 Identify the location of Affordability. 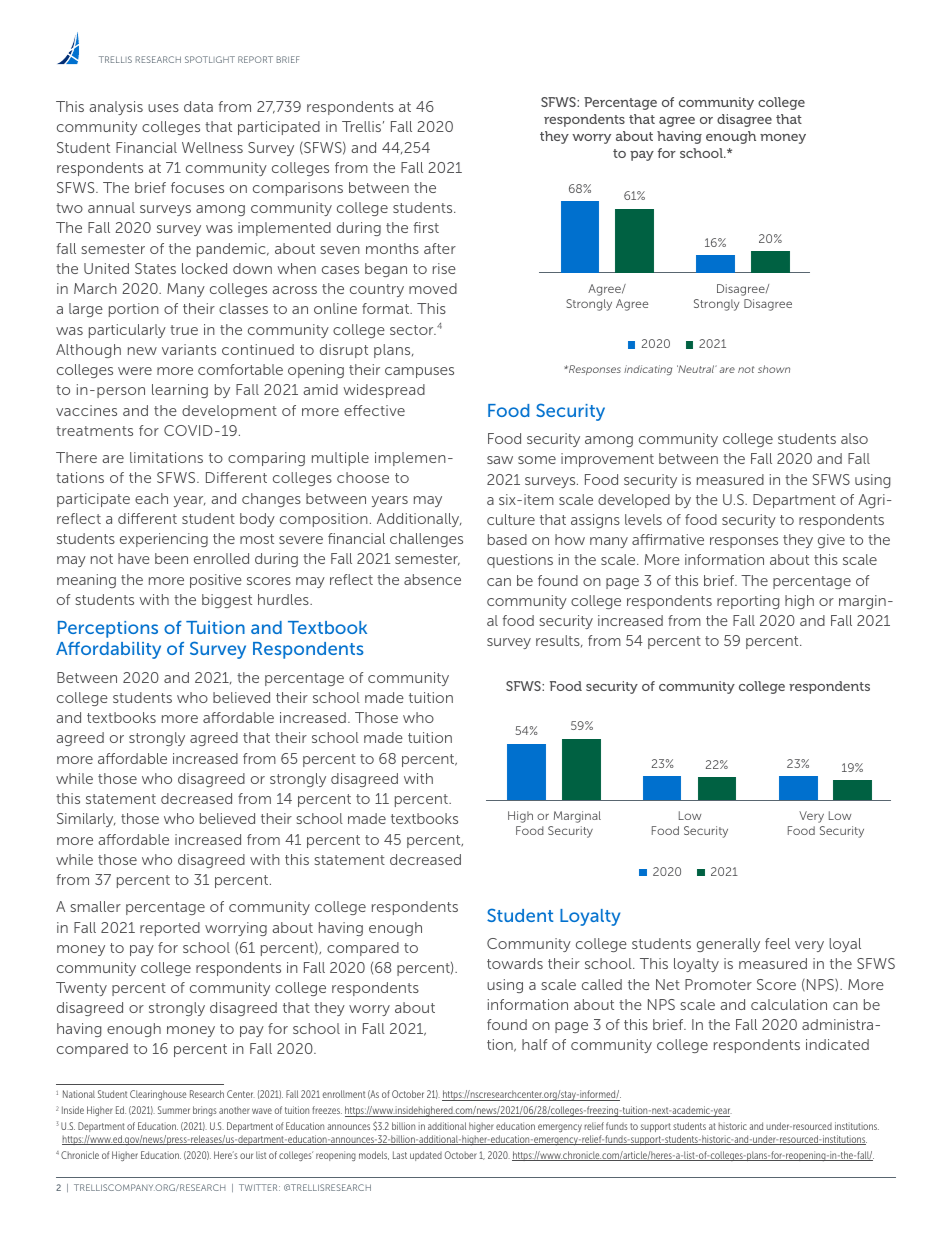
(108, 650).
